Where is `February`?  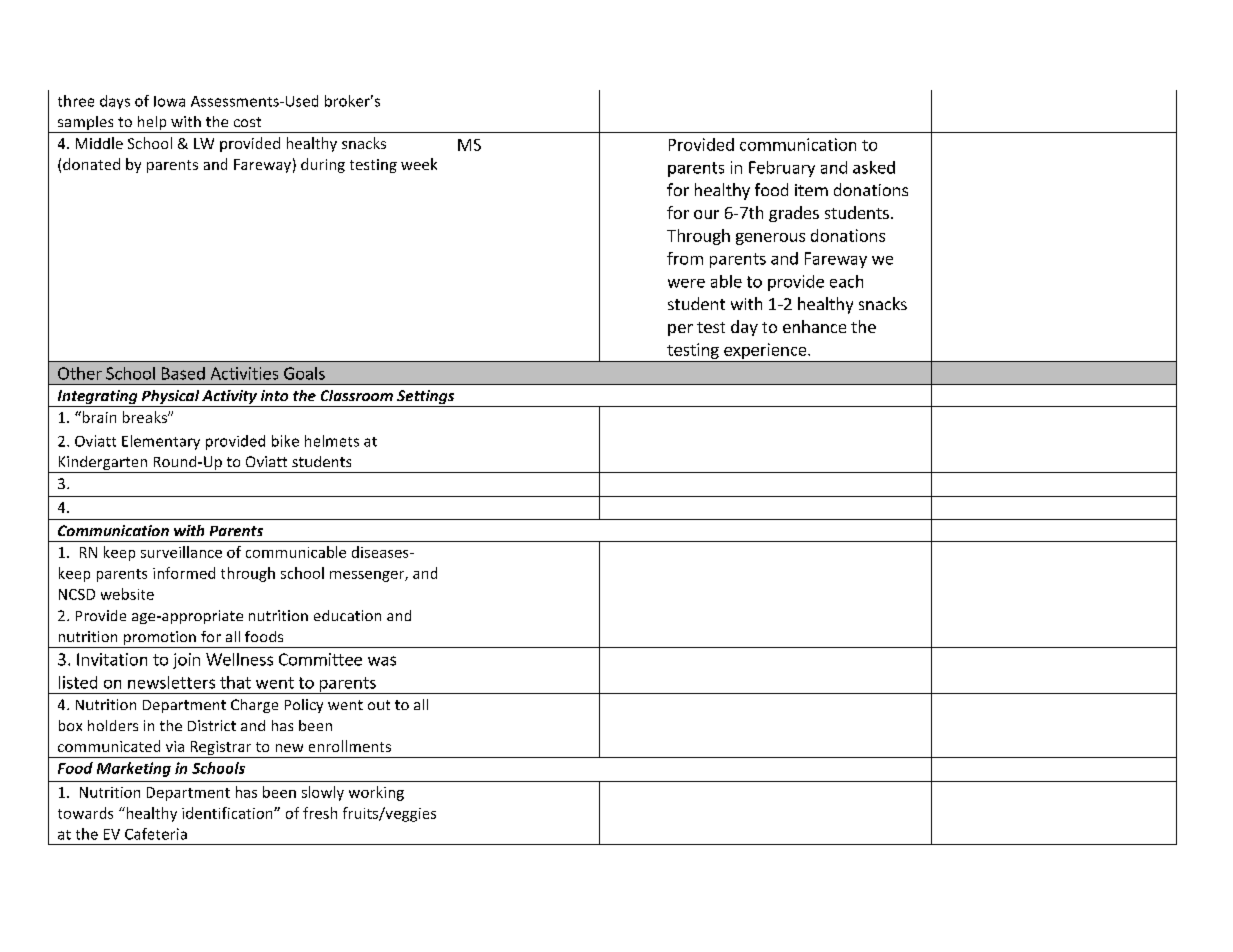 February is located at coordinates (782, 169).
